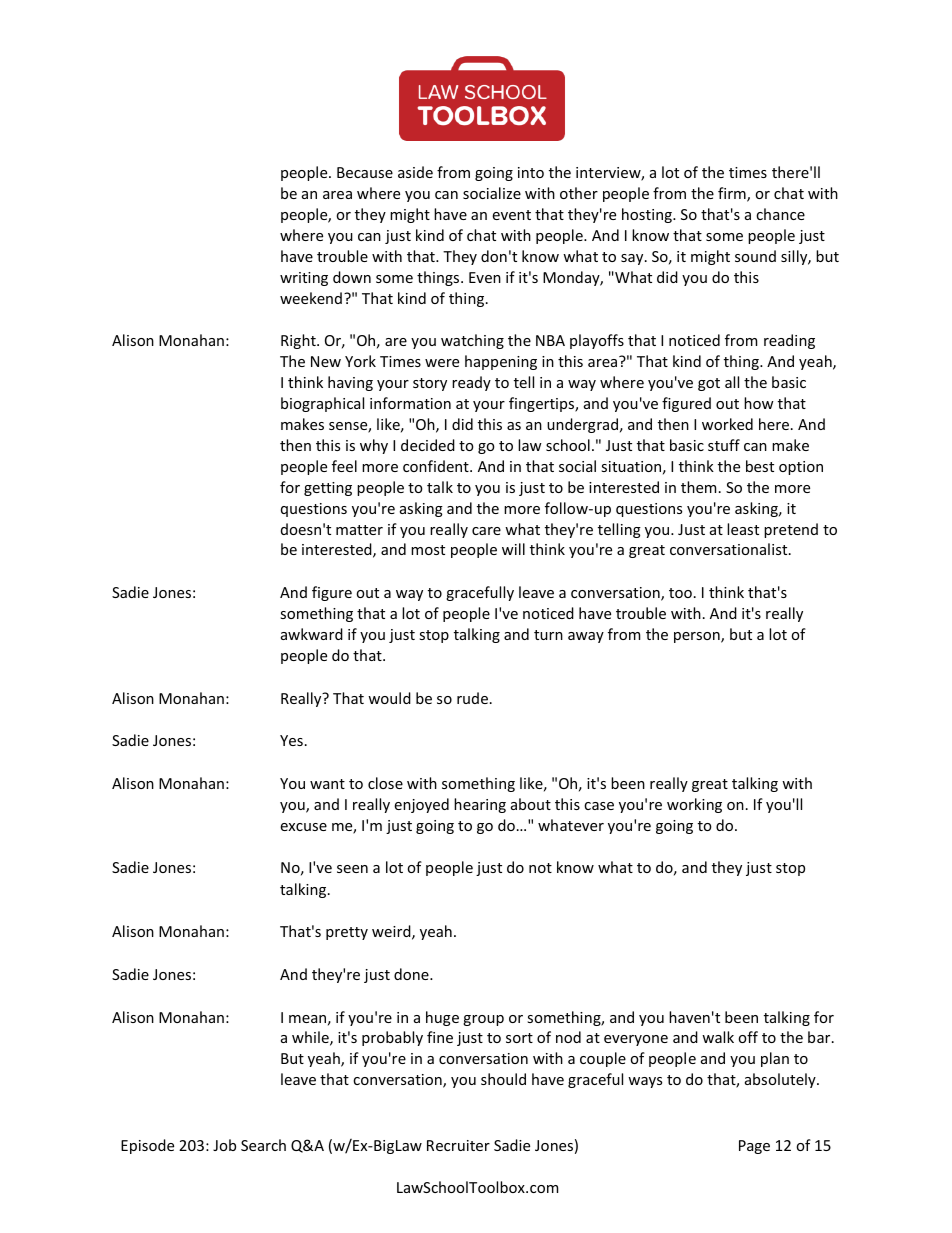 Image resolution: width=952 pixels, height=1233 pixels. I want to click on into, so click(531, 172).
